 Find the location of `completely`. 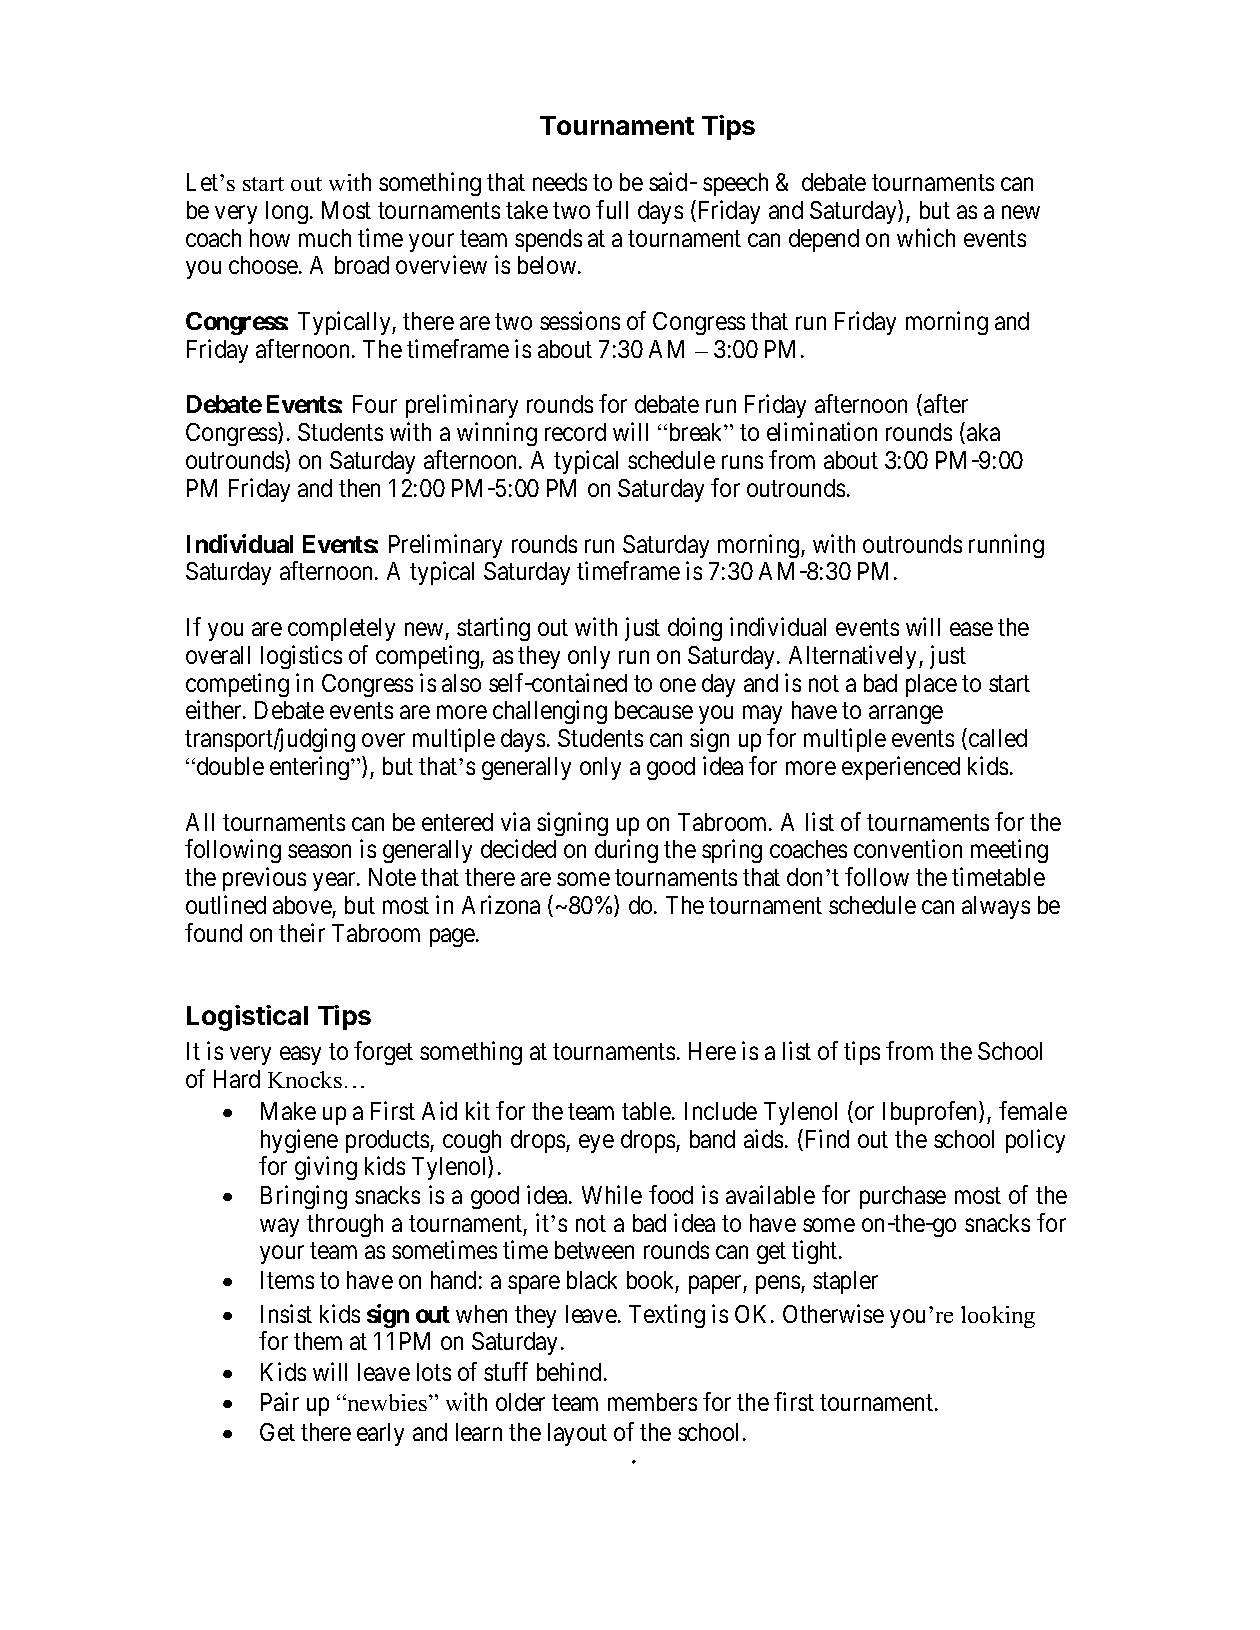

completely is located at coordinates (341, 629).
